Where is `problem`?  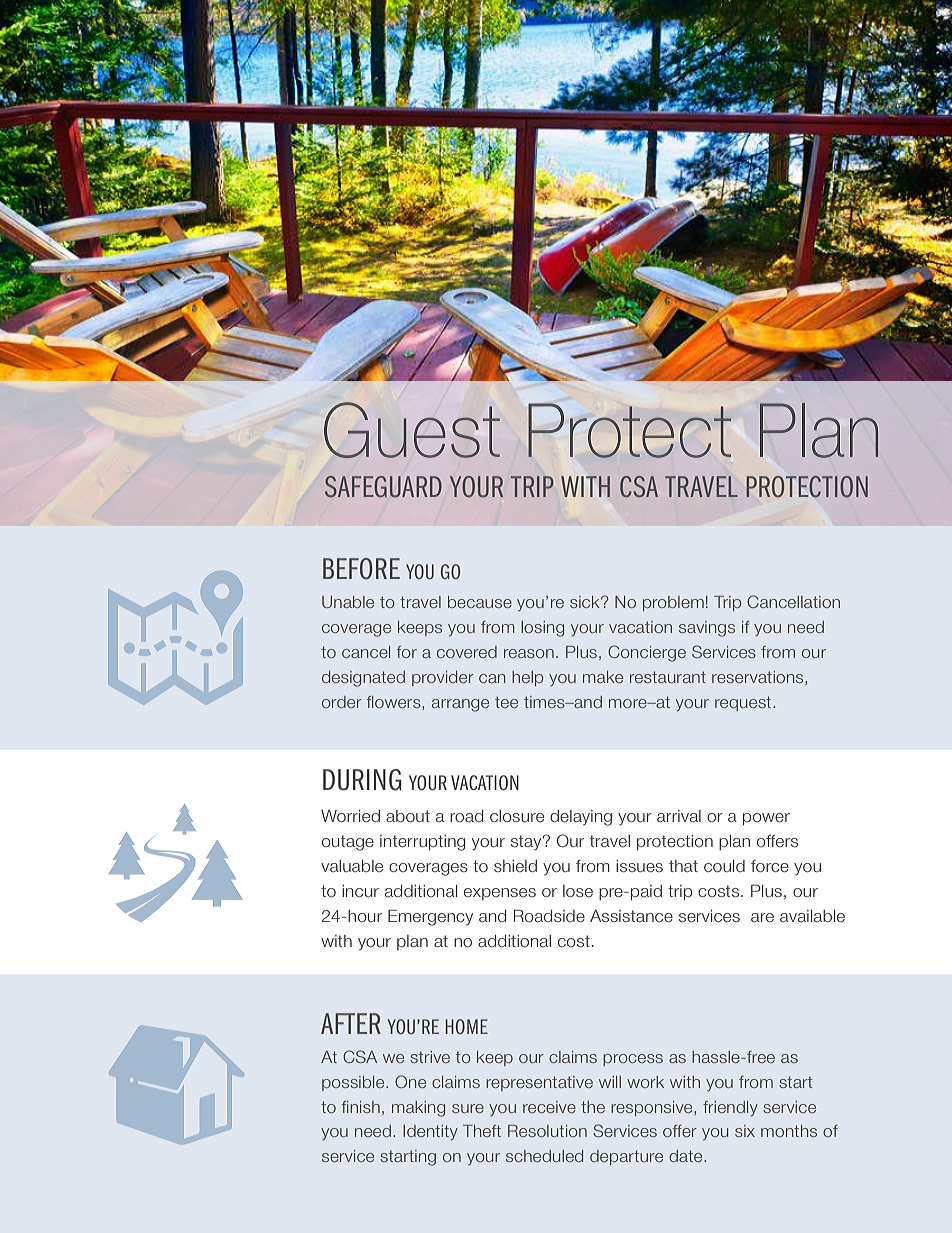 problem is located at coordinates (673, 603).
